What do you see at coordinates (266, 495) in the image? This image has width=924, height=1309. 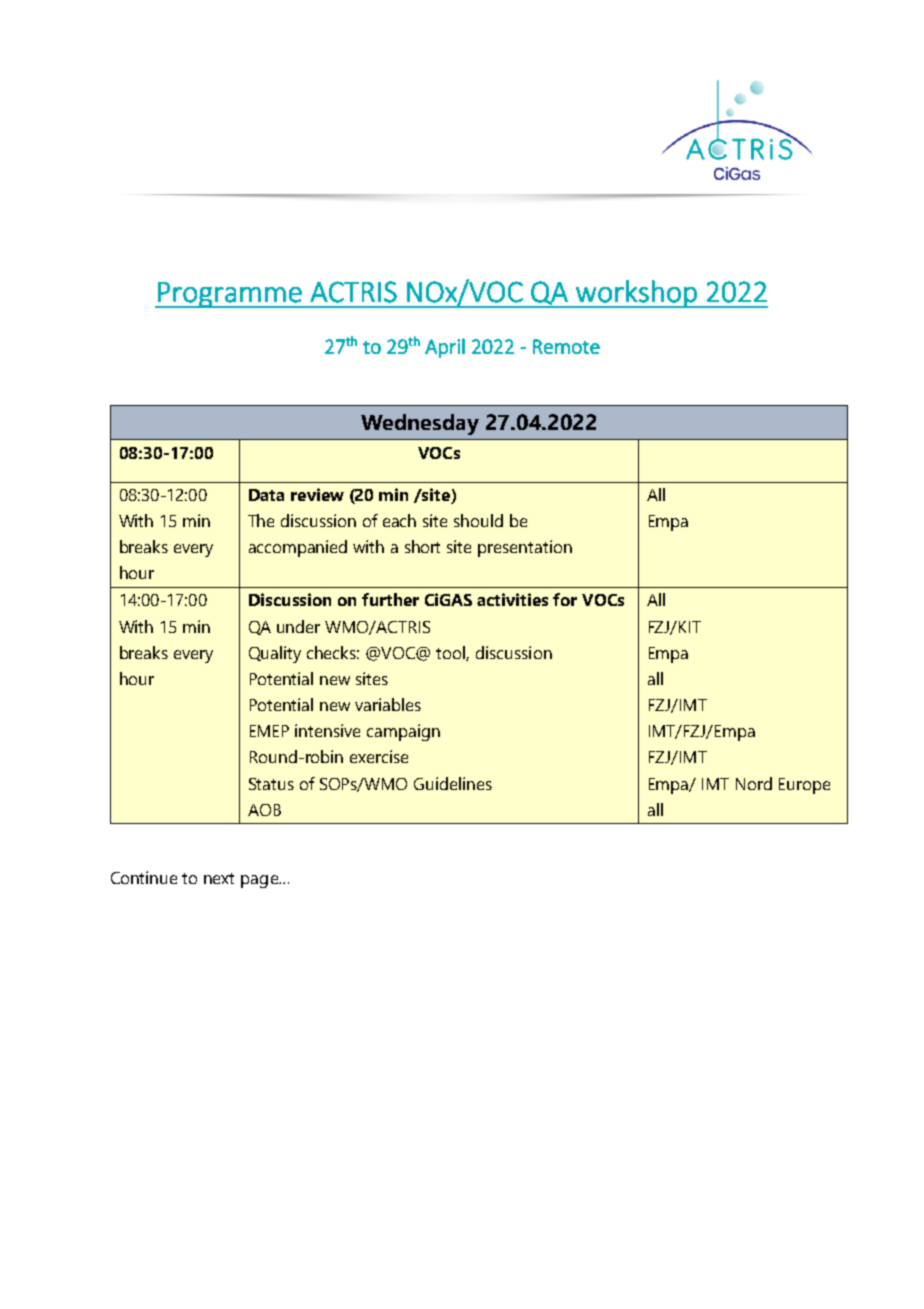 I see `Data` at bounding box center [266, 495].
